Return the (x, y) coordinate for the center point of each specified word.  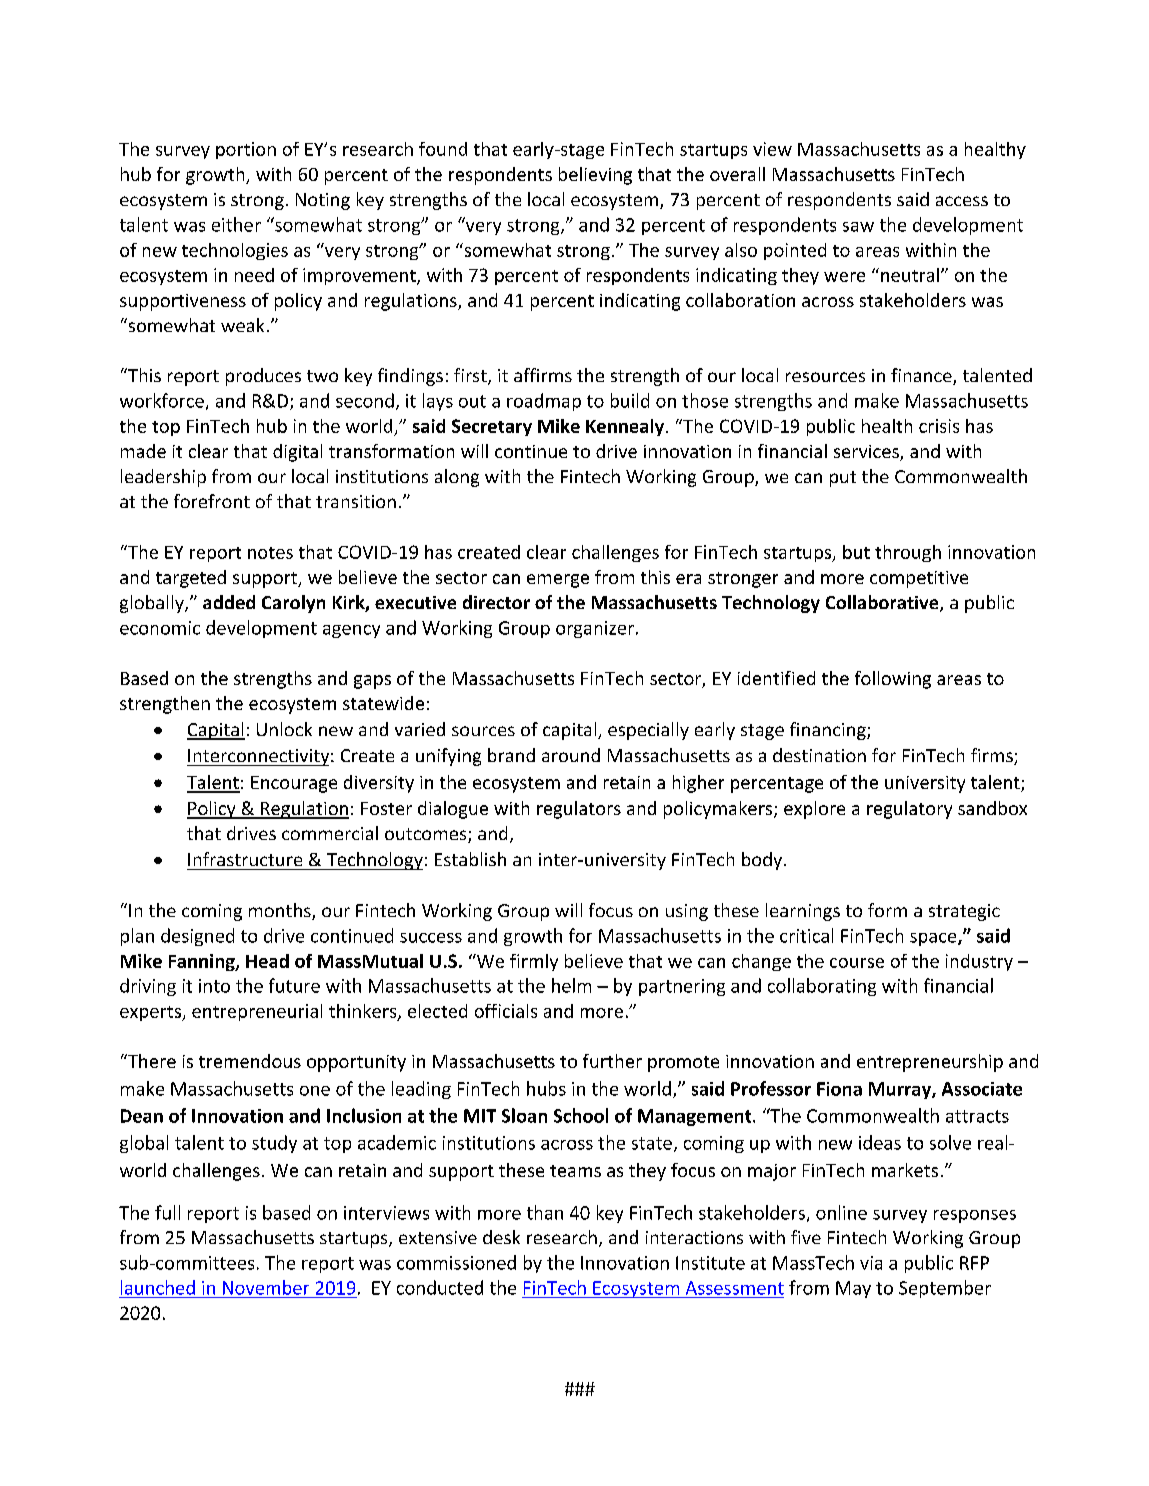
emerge (558, 581)
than (545, 1212)
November (266, 1287)
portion (246, 150)
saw (858, 227)
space (934, 939)
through (908, 553)
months (281, 911)
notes (270, 553)
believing (595, 176)
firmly (534, 962)
